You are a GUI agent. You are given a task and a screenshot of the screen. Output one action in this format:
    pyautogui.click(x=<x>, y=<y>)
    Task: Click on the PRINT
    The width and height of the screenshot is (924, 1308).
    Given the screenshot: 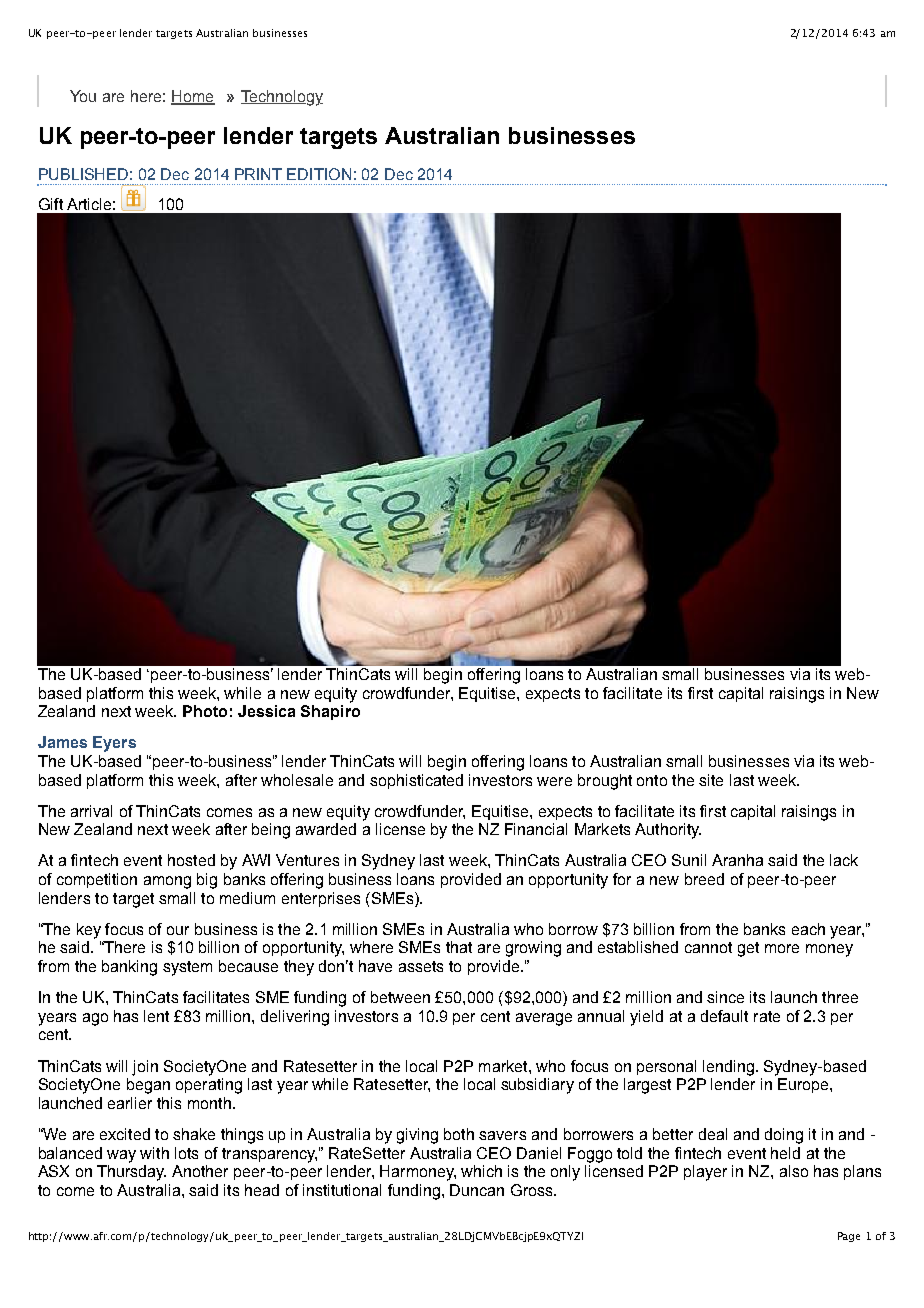 What is the action you would take?
    pyautogui.click(x=258, y=174)
